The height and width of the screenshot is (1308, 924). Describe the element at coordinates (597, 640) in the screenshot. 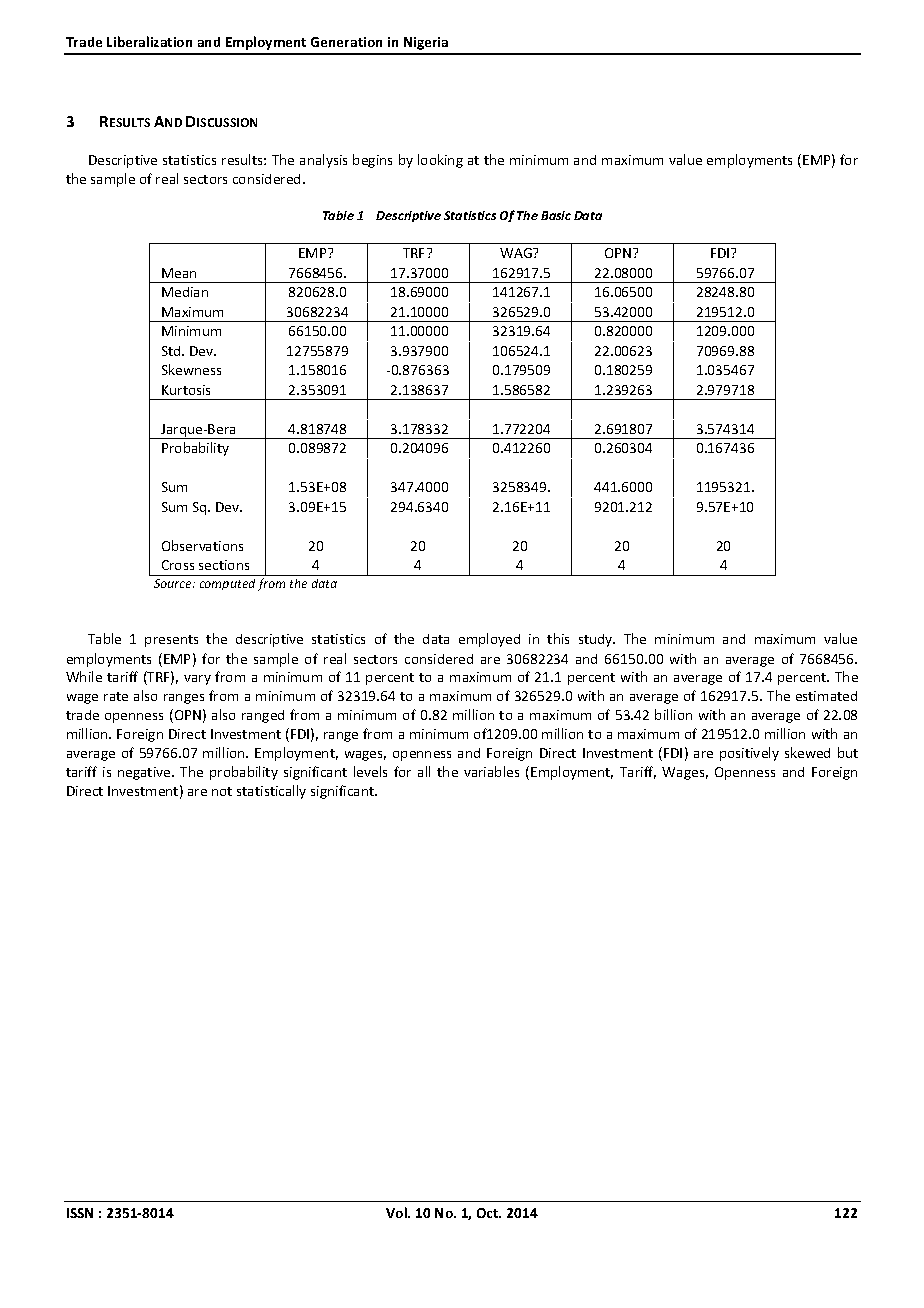

I see `study` at that location.
